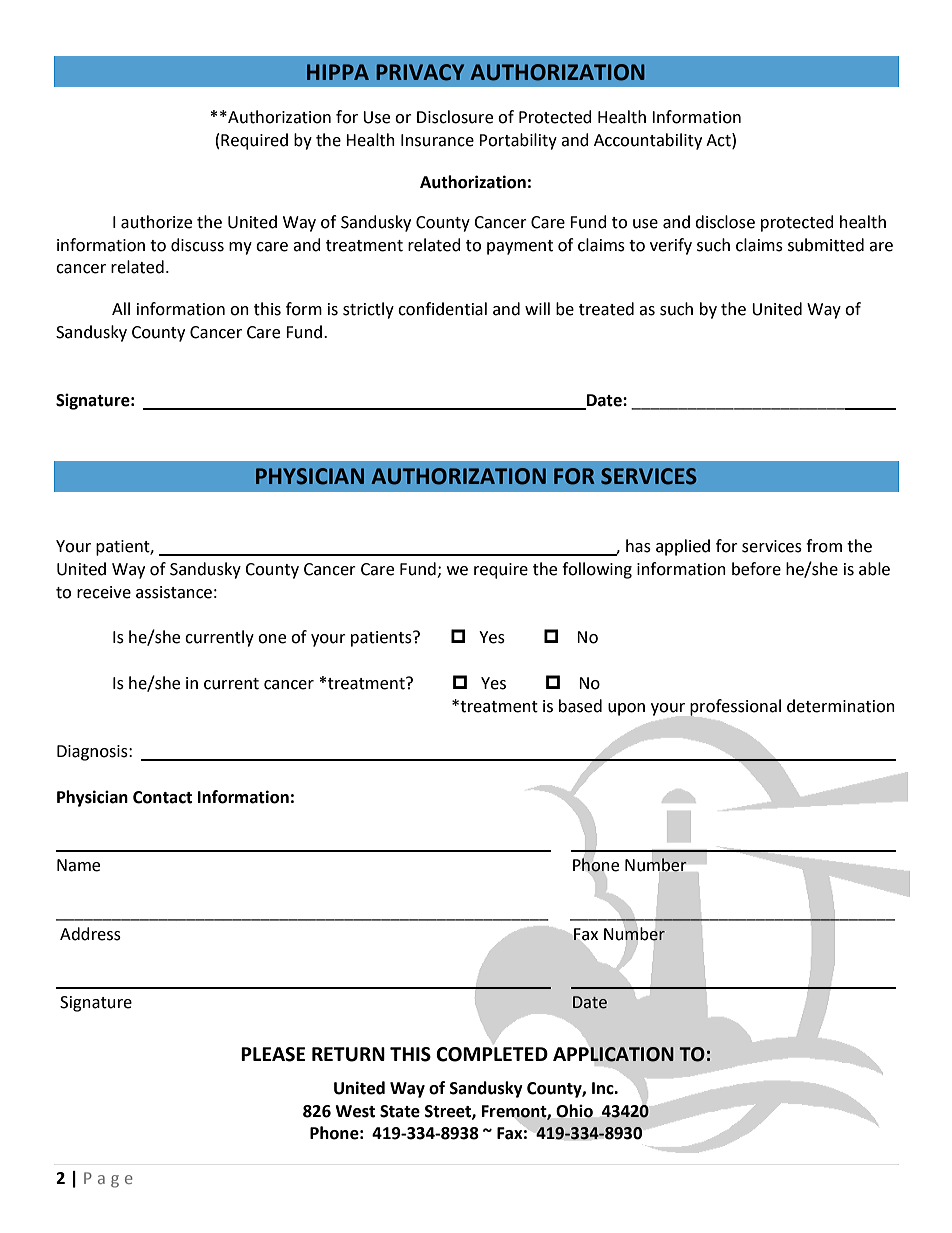 Image resolution: width=952 pixels, height=1233 pixels. I want to click on PLEASE, so click(273, 1054).
